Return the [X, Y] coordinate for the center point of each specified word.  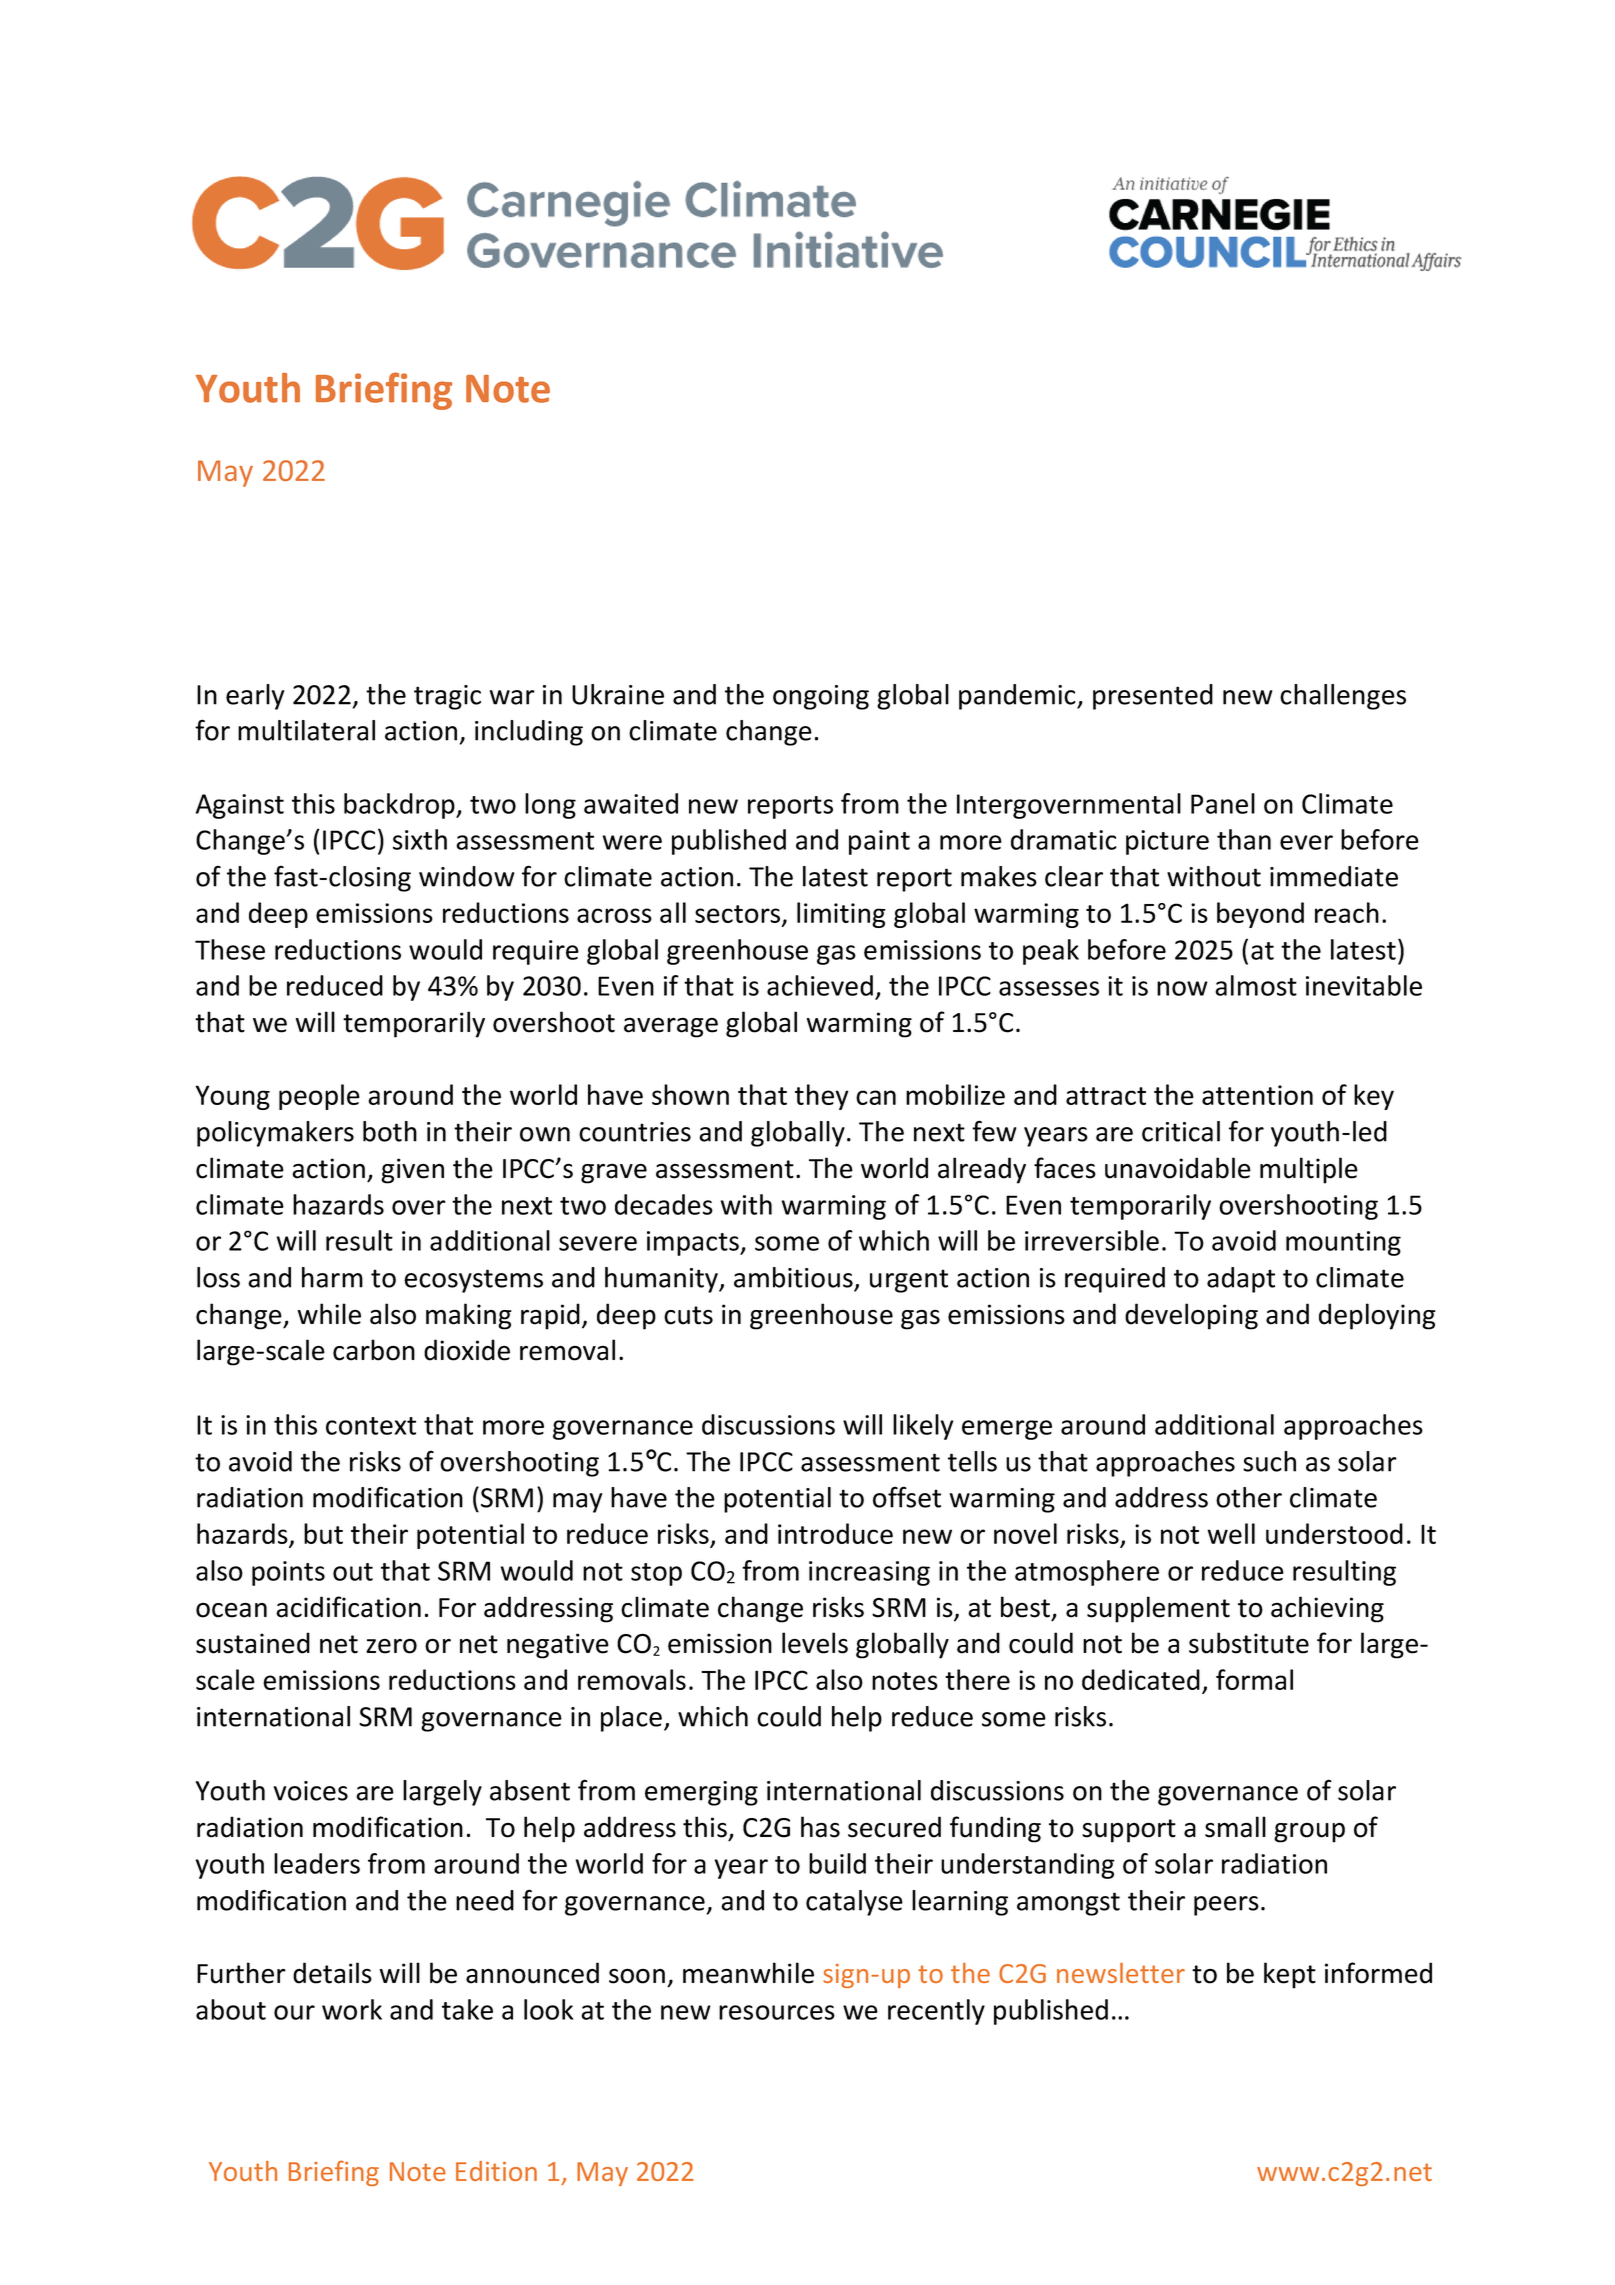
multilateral [306, 730]
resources [777, 2012]
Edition [496, 2171]
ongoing [821, 697]
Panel [1223, 803]
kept [1290, 1975]
